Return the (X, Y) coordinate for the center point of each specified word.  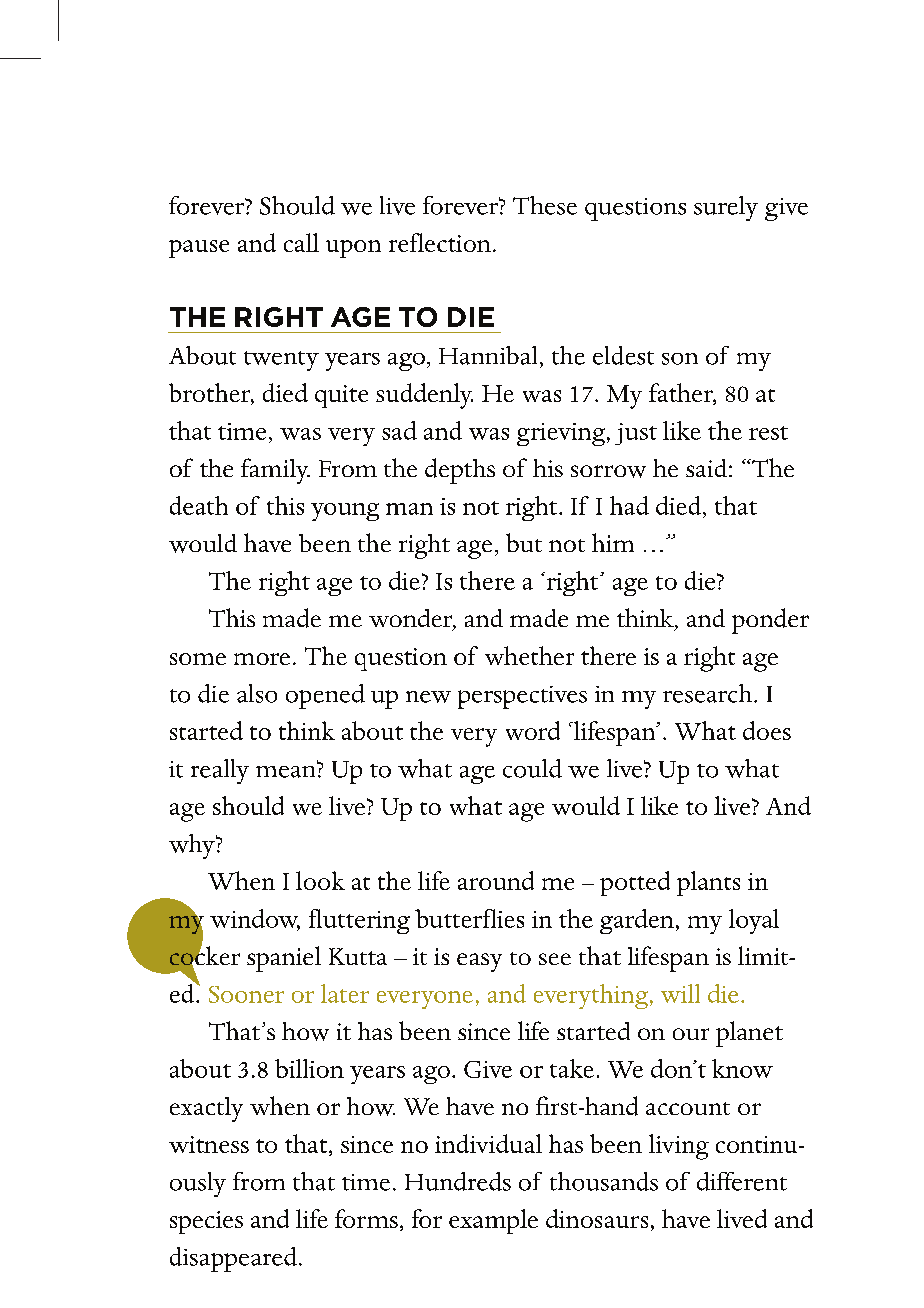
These (545, 205)
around (496, 880)
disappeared (235, 1259)
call (301, 242)
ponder (770, 621)
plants (708, 883)
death (199, 505)
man (409, 509)
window (255, 919)
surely (726, 208)
